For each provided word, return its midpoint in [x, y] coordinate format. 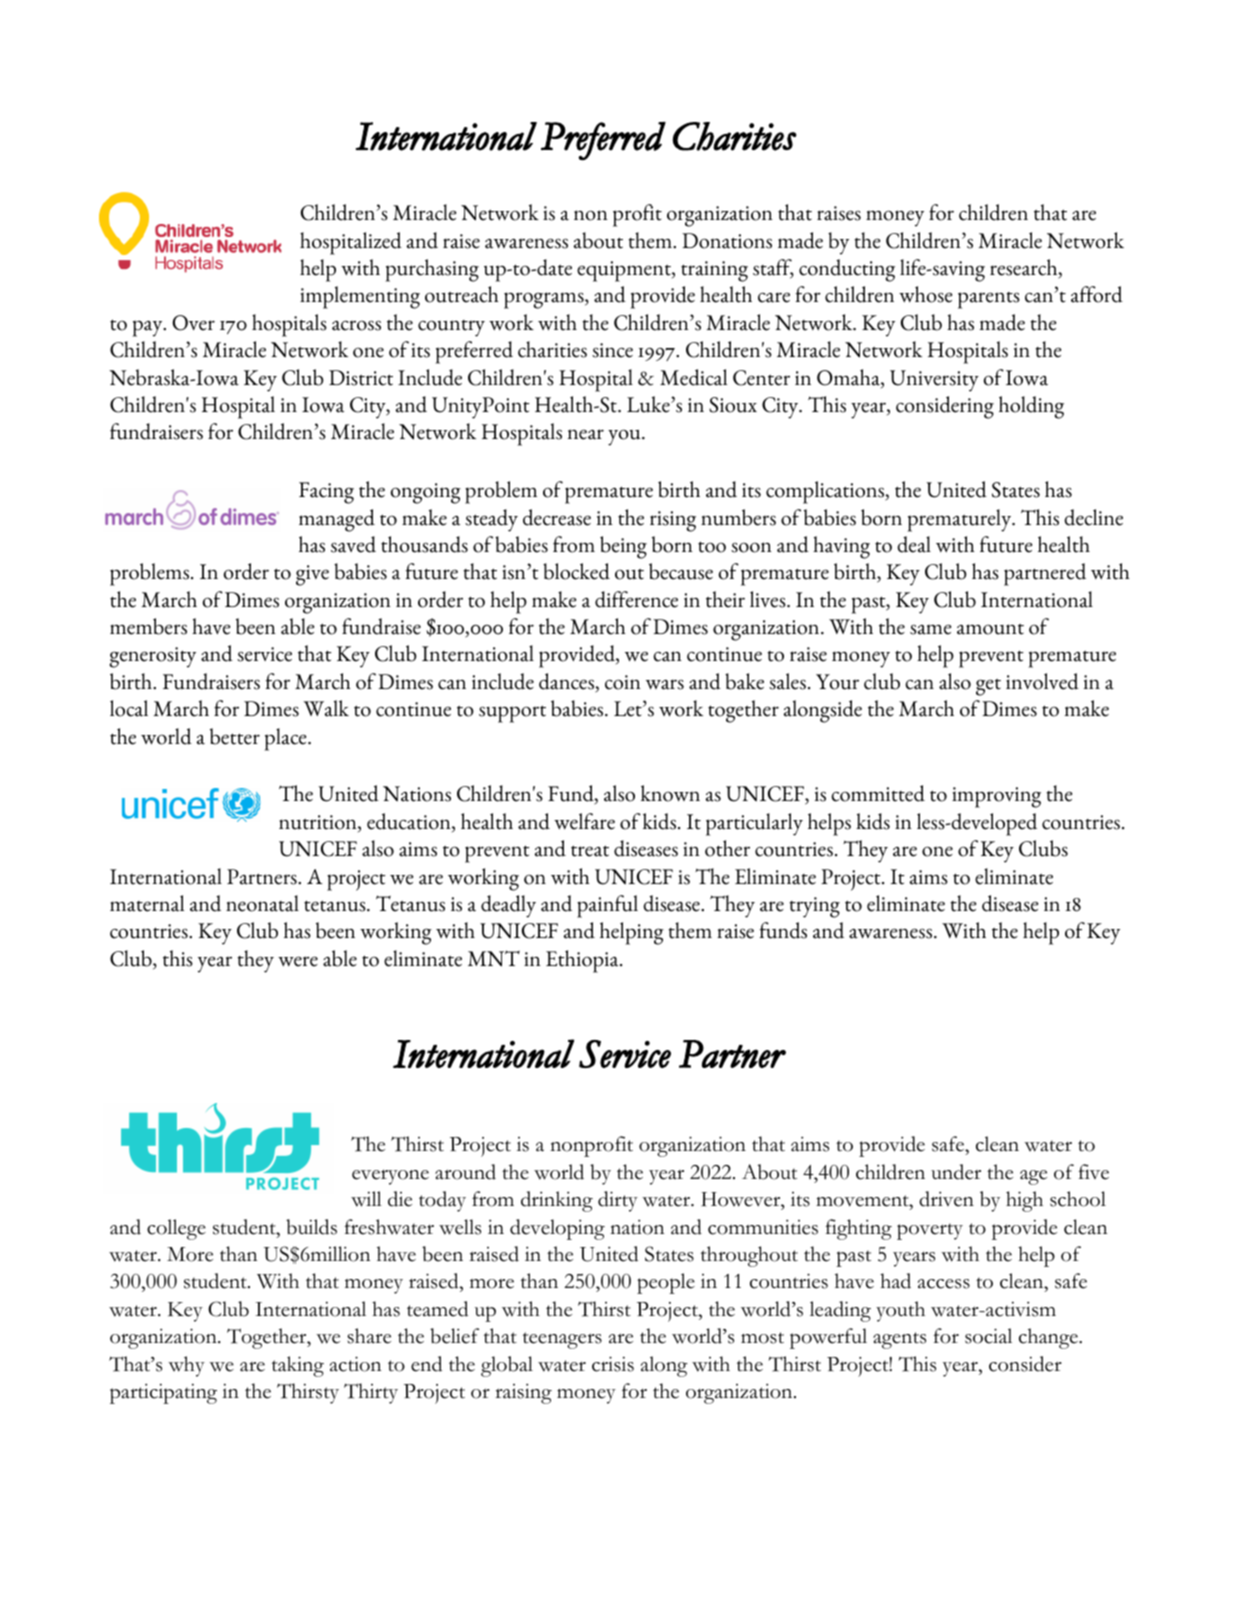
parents [989, 300]
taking [298, 1366]
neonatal [262, 903]
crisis [613, 1364]
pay [149, 328]
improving [996, 797]
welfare [584, 821]
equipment [625, 271]
